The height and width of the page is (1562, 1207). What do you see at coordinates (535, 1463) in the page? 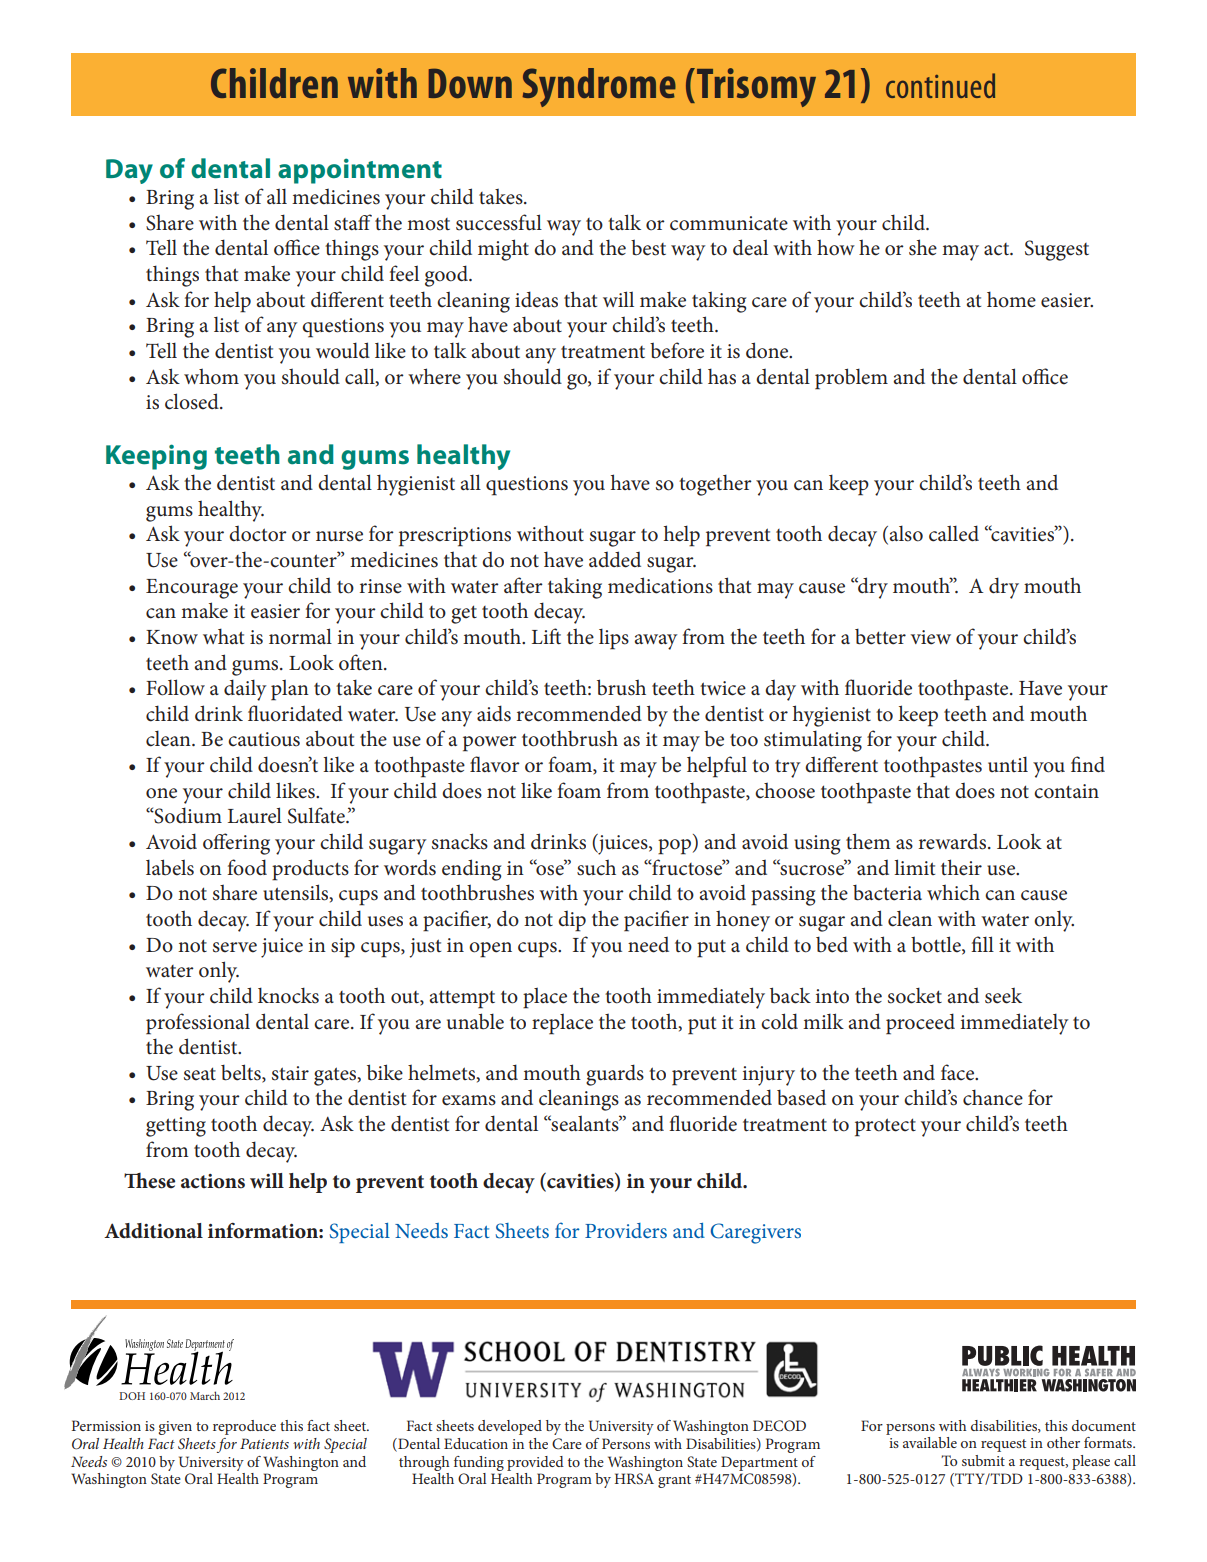
I see `provided` at bounding box center [535, 1463].
